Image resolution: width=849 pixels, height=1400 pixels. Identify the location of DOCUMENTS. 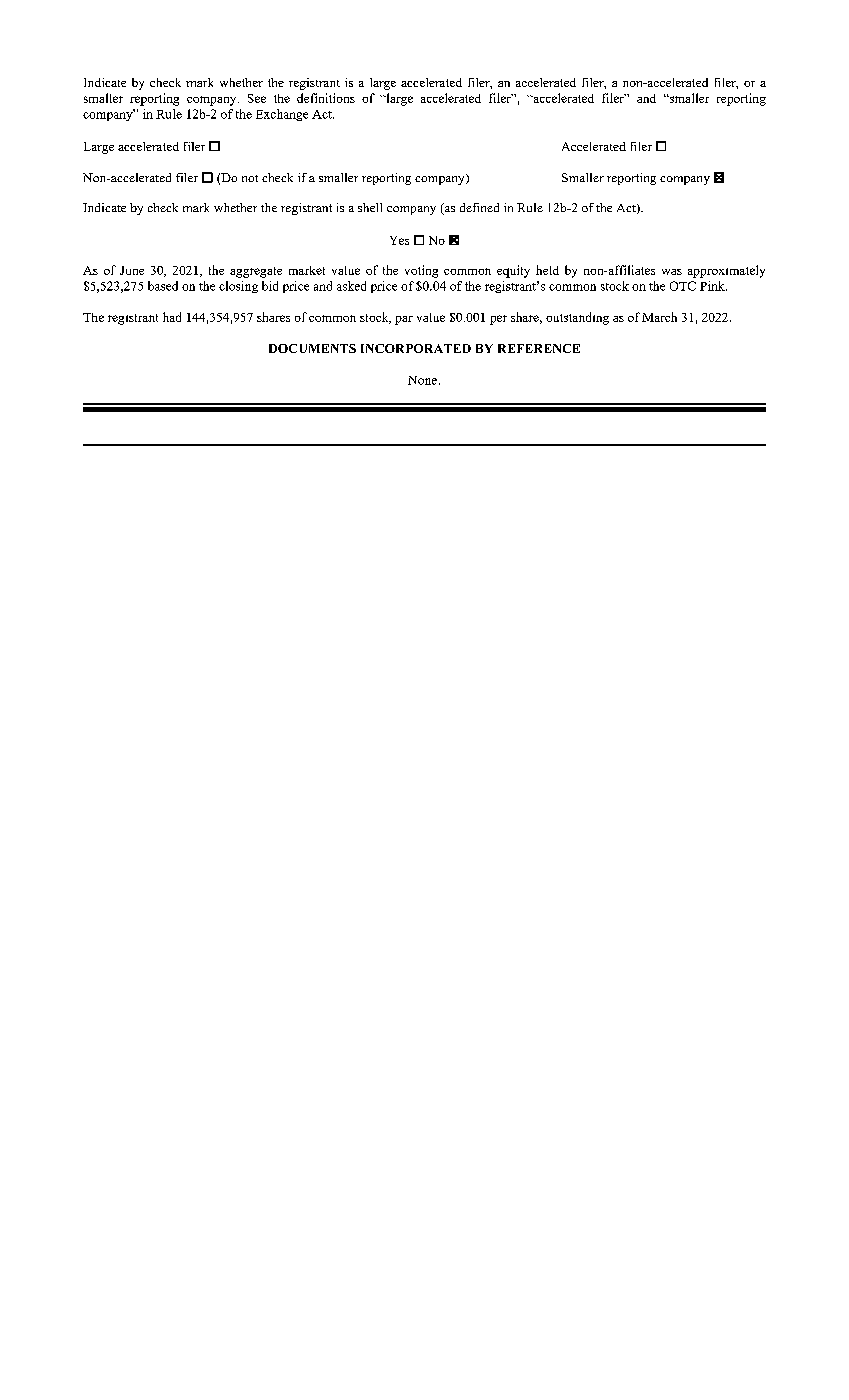
(312, 348).
